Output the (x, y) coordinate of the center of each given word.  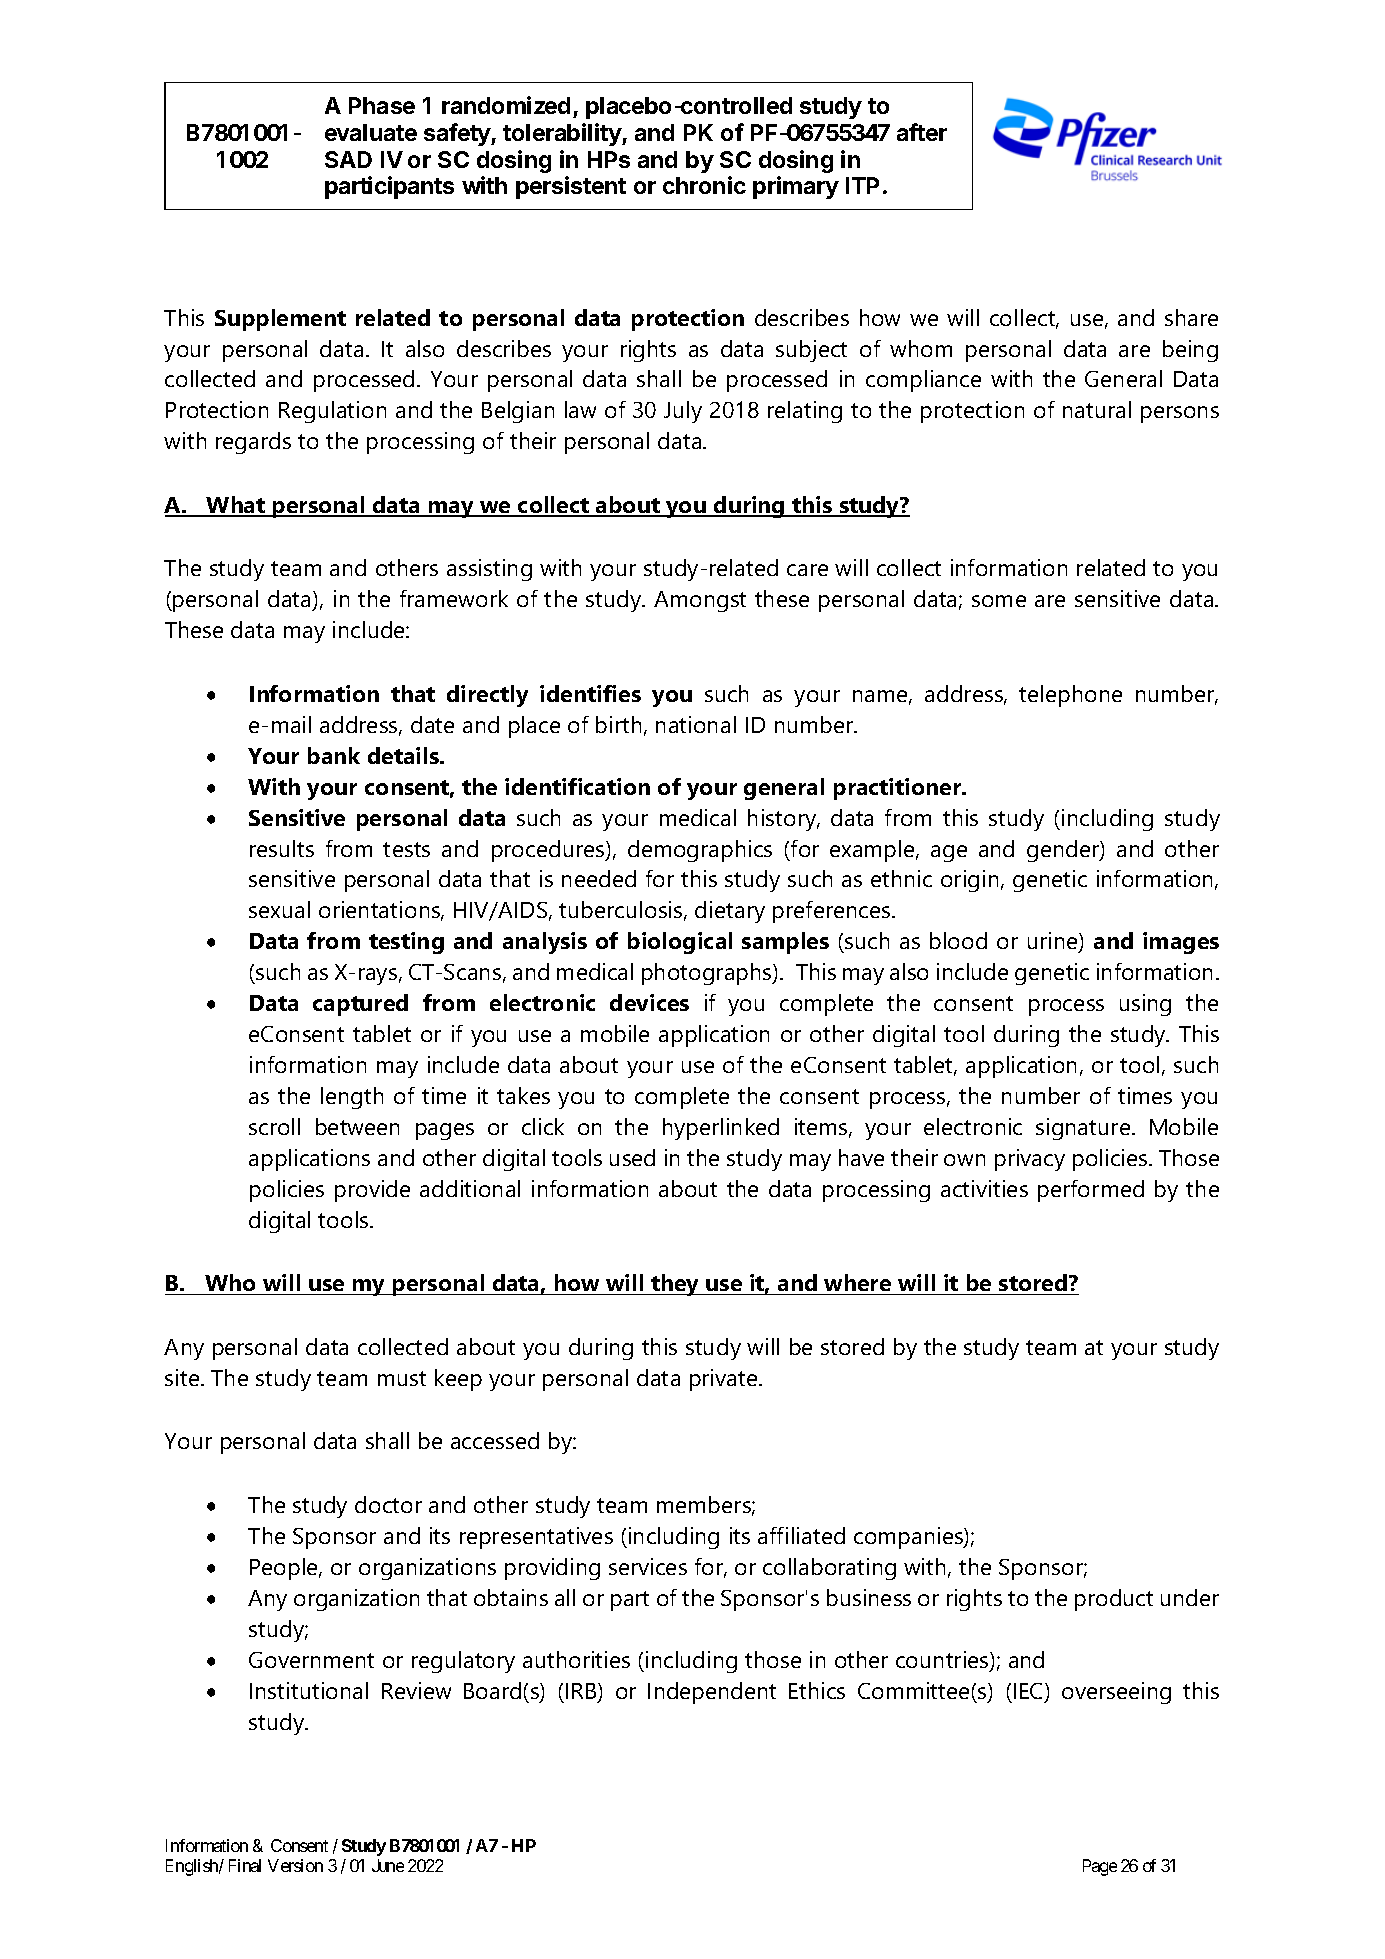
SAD (348, 159)
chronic (704, 185)
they (675, 1285)
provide (372, 1191)
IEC (1030, 1692)
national (696, 724)
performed (1091, 1191)
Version (295, 1865)
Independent (712, 1693)
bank (334, 755)
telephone (1070, 696)
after (922, 132)
